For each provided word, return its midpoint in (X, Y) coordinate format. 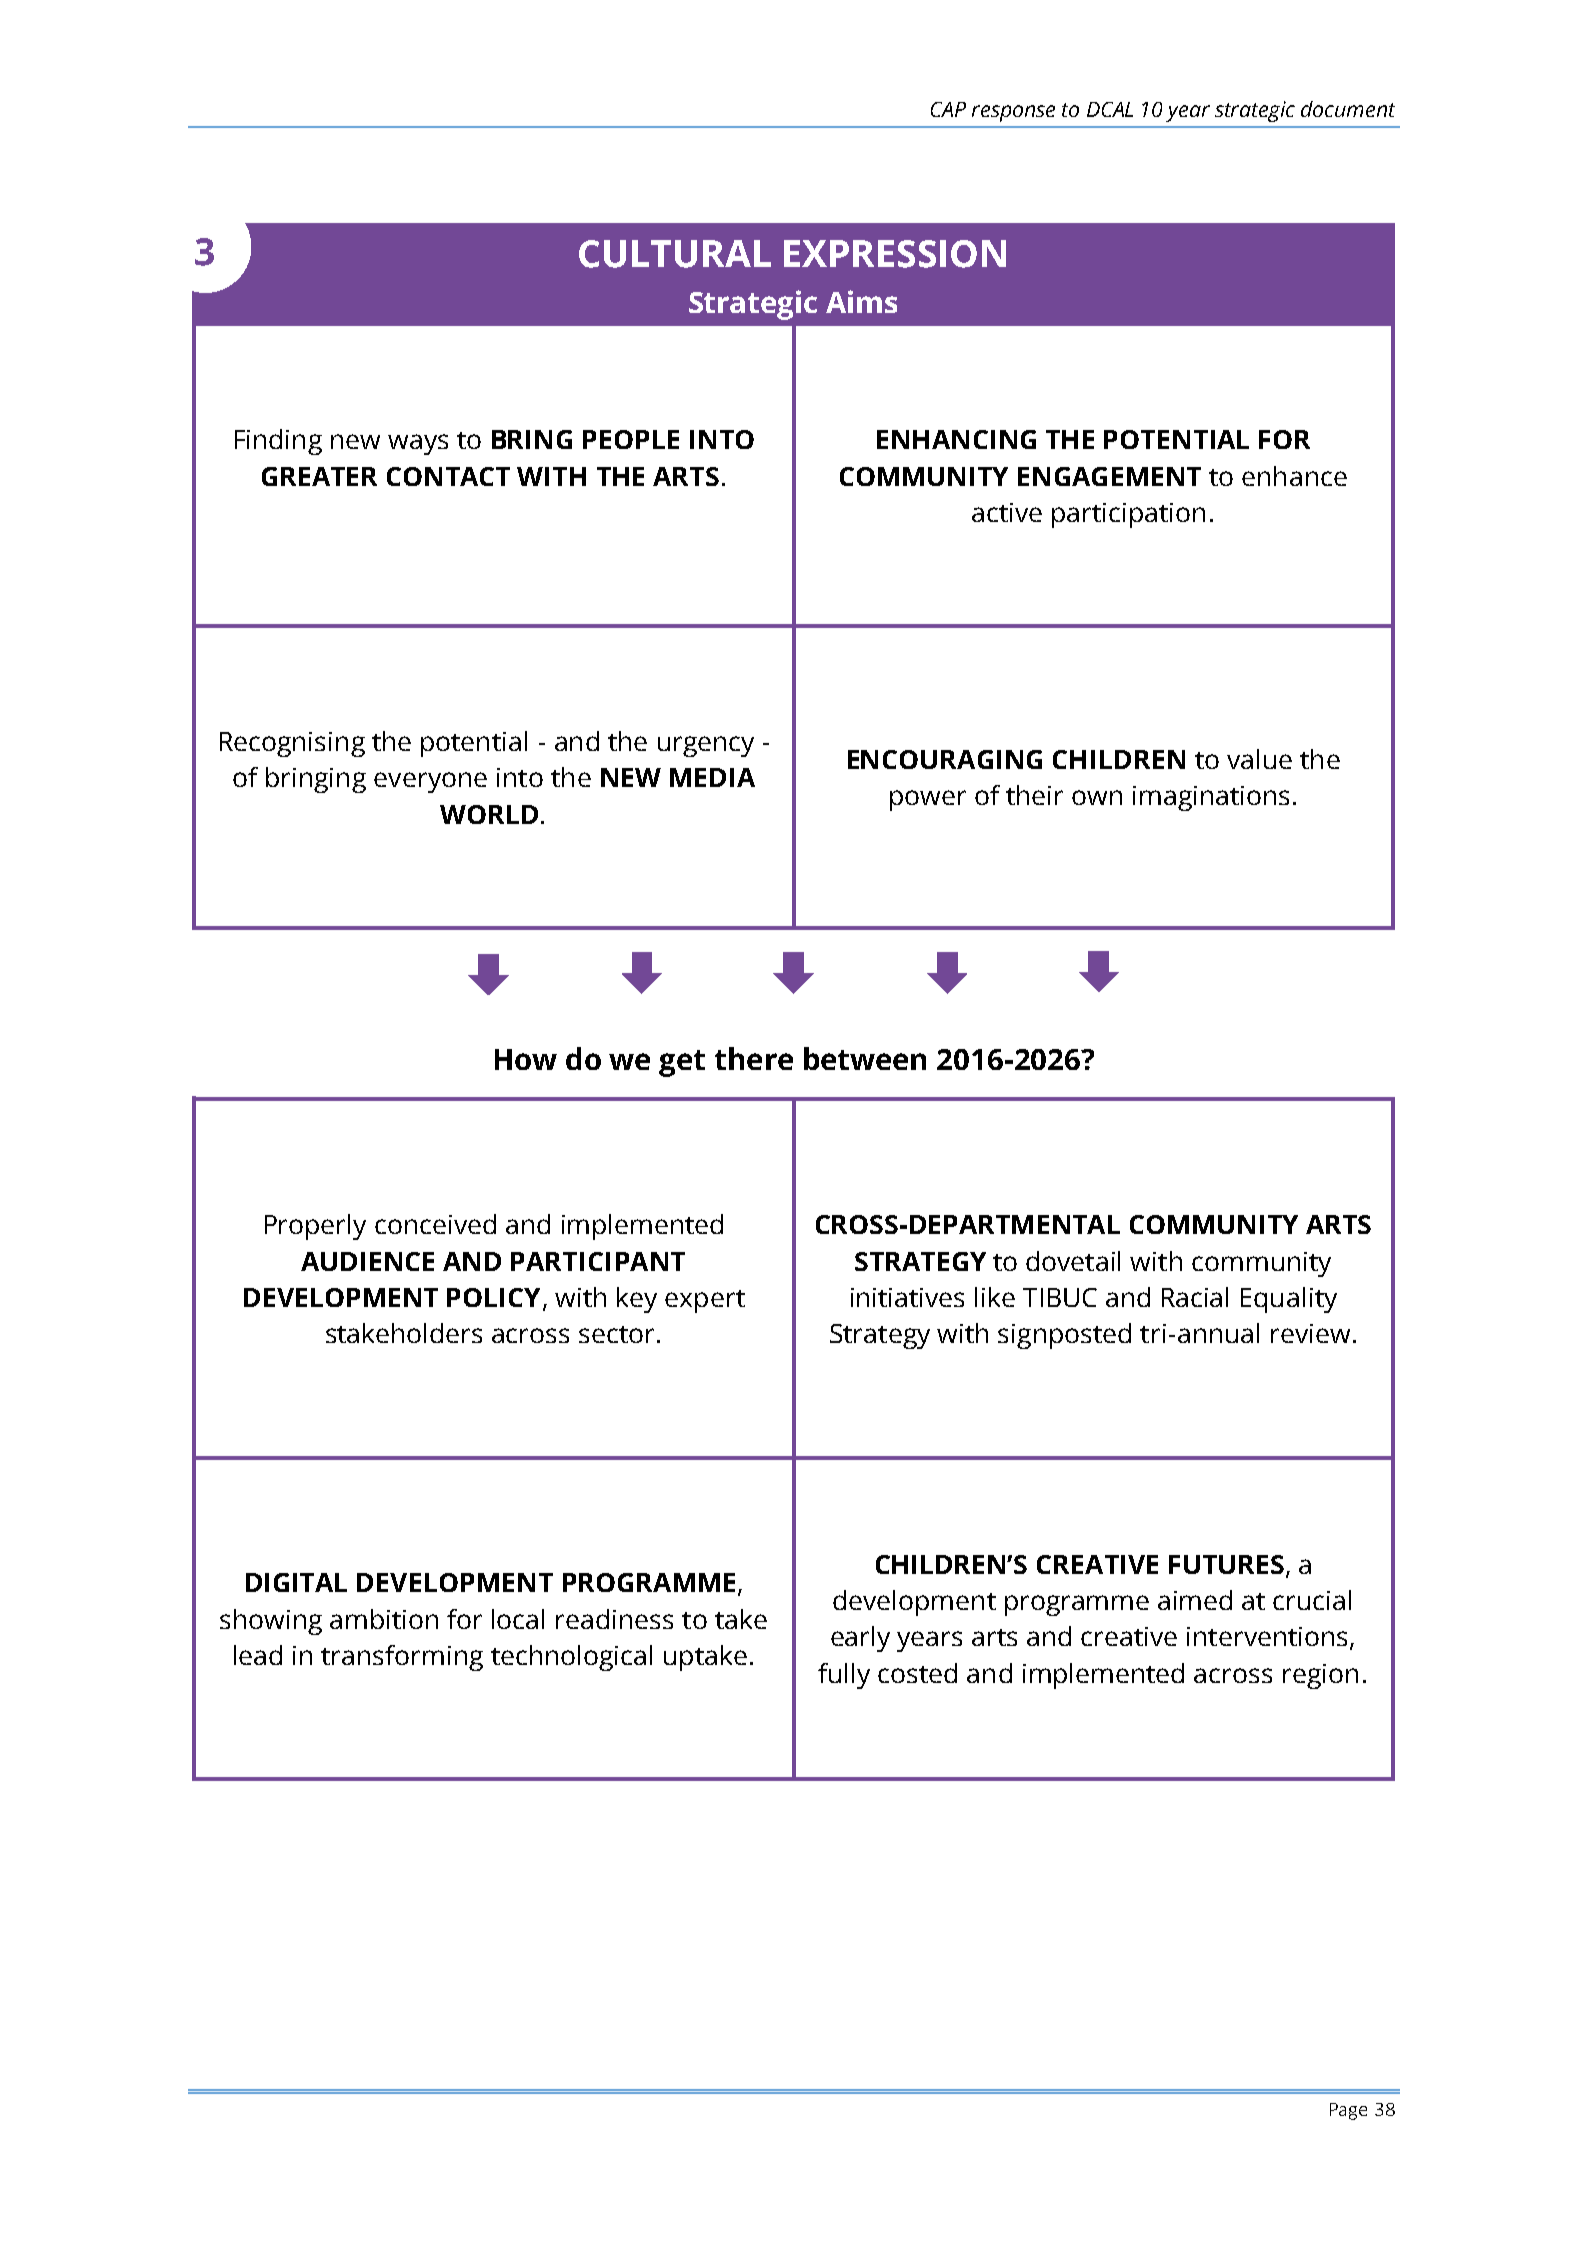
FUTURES (1226, 1564)
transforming (402, 1658)
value (1259, 759)
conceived (435, 1224)
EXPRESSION (895, 254)
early (860, 1639)
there (754, 1058)
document (1348, 109)
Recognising (292, 744)
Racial (1195, 1297)
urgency (706, 746)
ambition (384, 1619)
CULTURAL (675, 254)
